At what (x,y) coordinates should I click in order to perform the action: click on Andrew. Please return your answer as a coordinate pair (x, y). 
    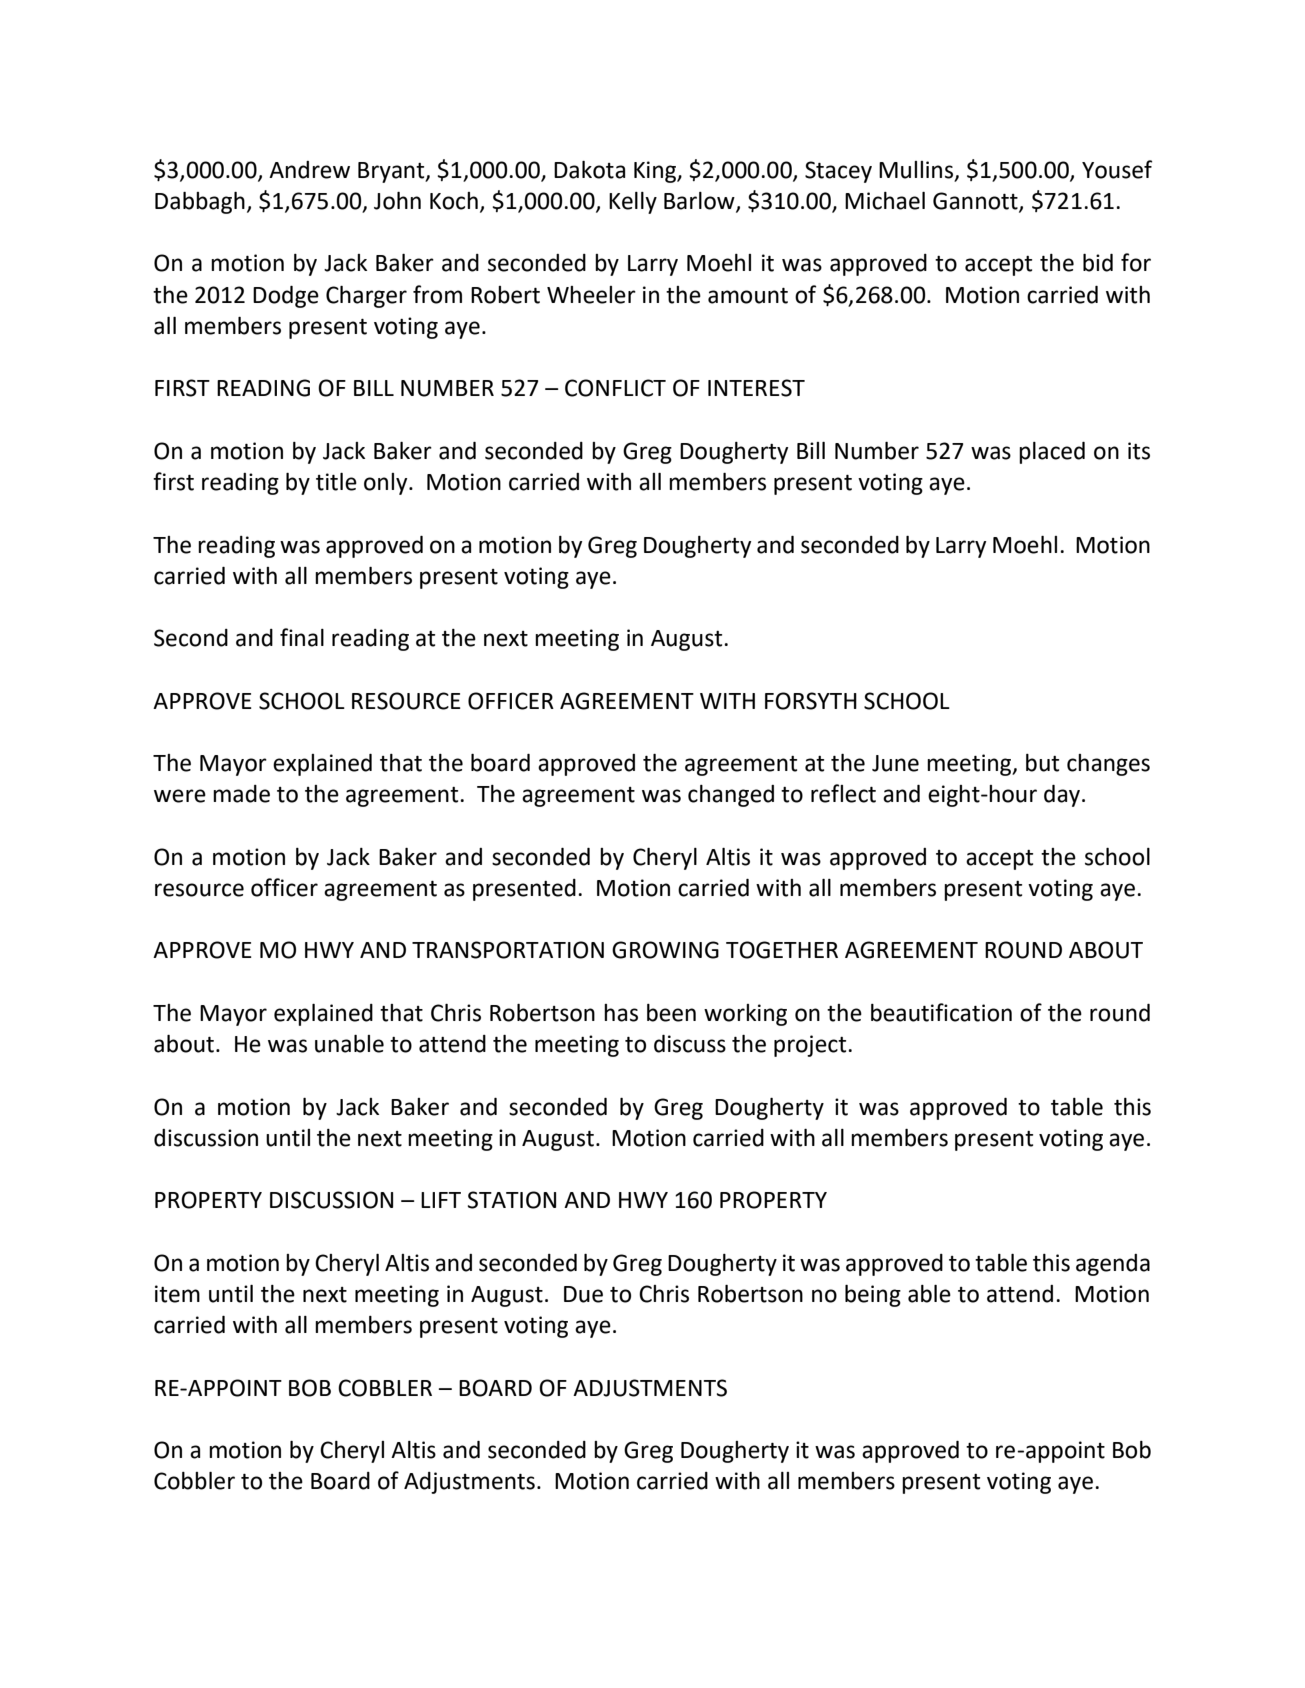
    Looking at the image, I should click on (309, 170).
